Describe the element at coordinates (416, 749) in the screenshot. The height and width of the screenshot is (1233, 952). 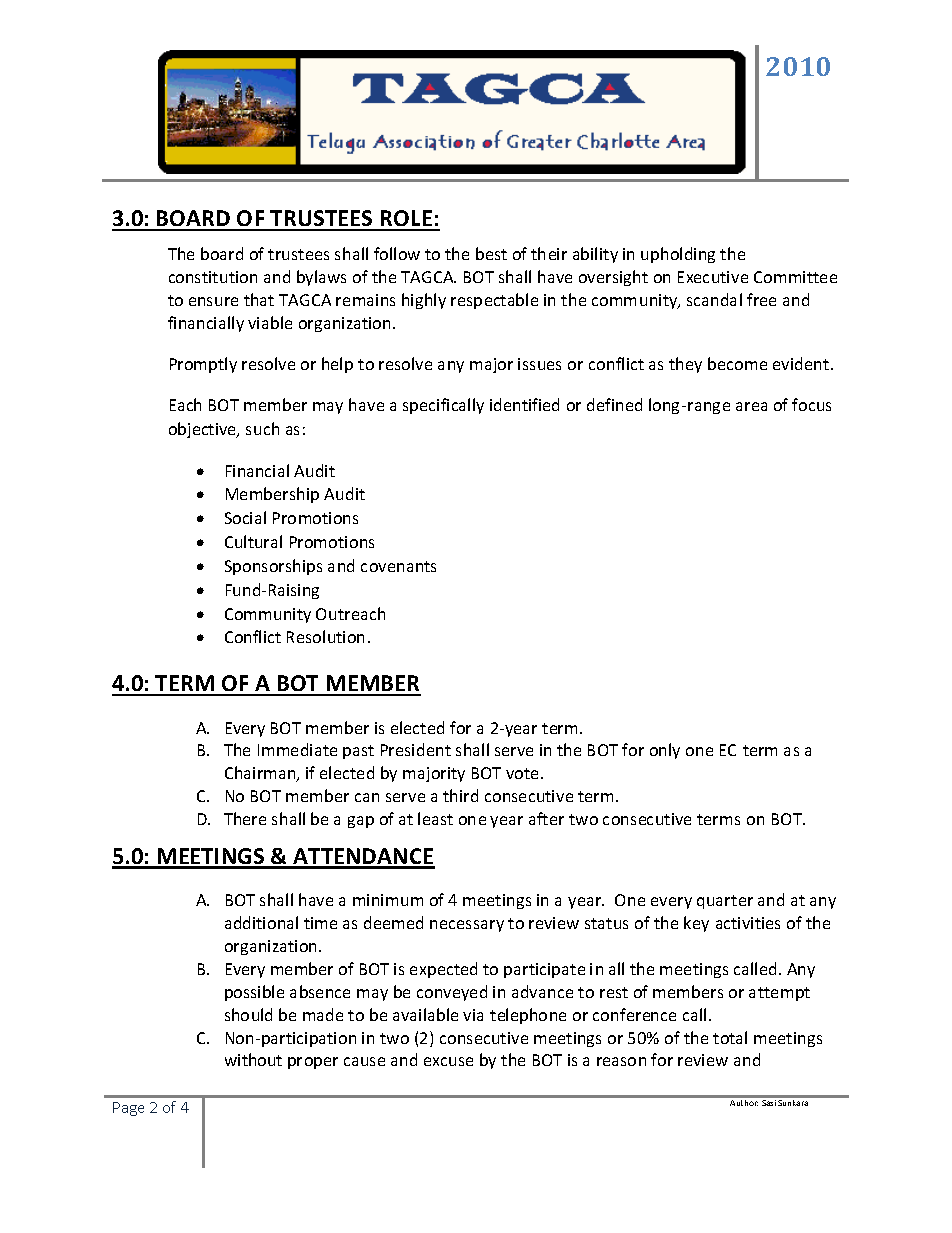
I see `President` at that location.
